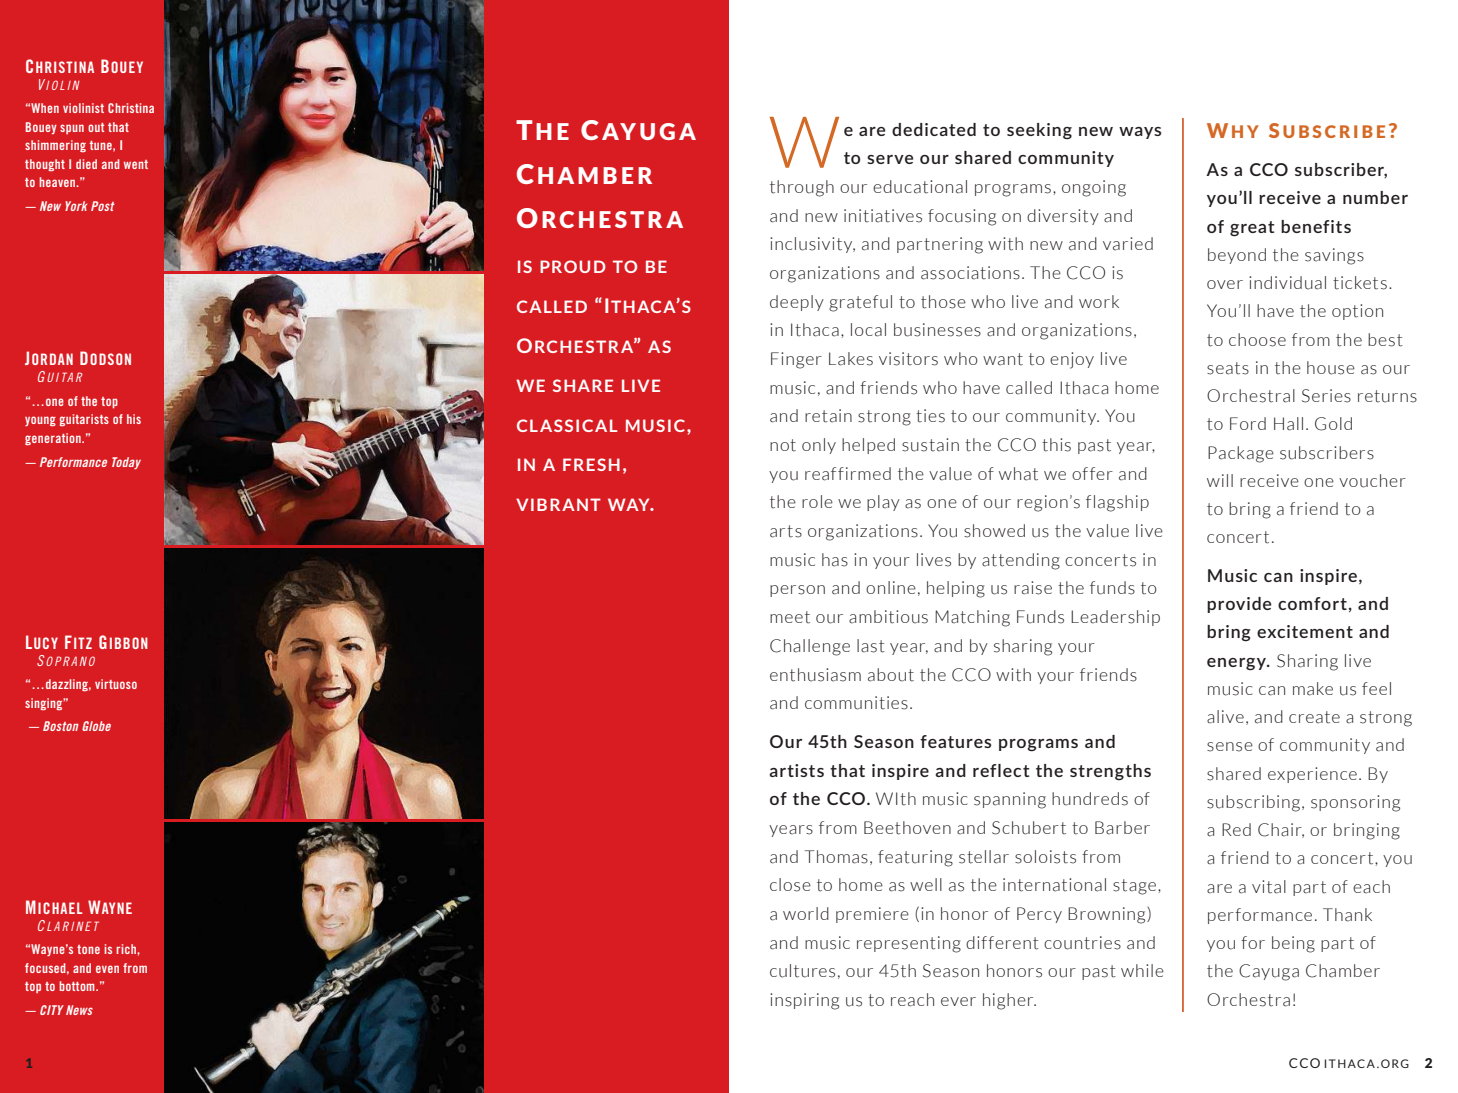 The image size is (1458, 1093). I want to click on cultures, so click(802, 971).
